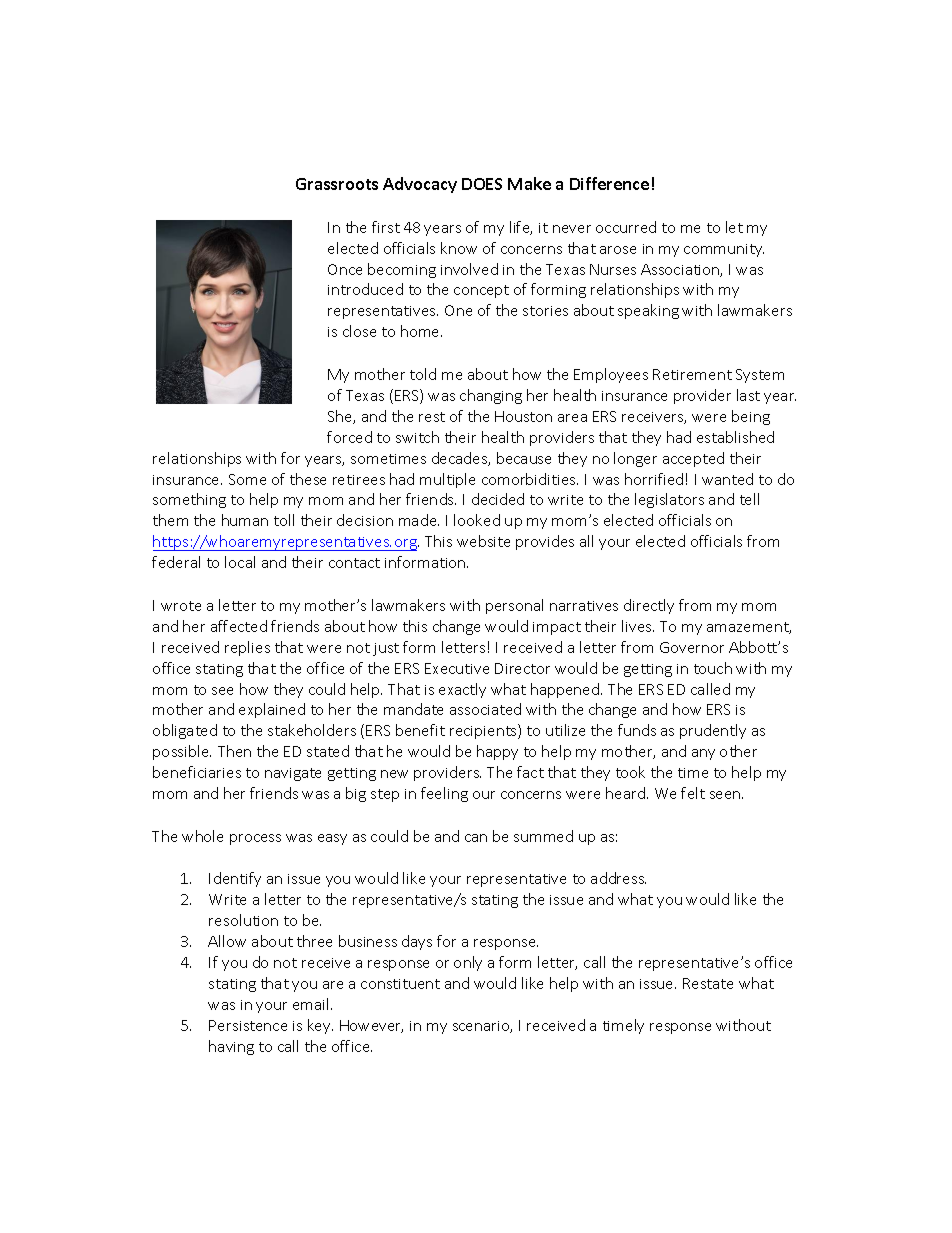 The image size is (952, 1233). What do you see at coordinates (514, 606) in the screenshot?
I see `personal` at bounding box center [514, 606].
